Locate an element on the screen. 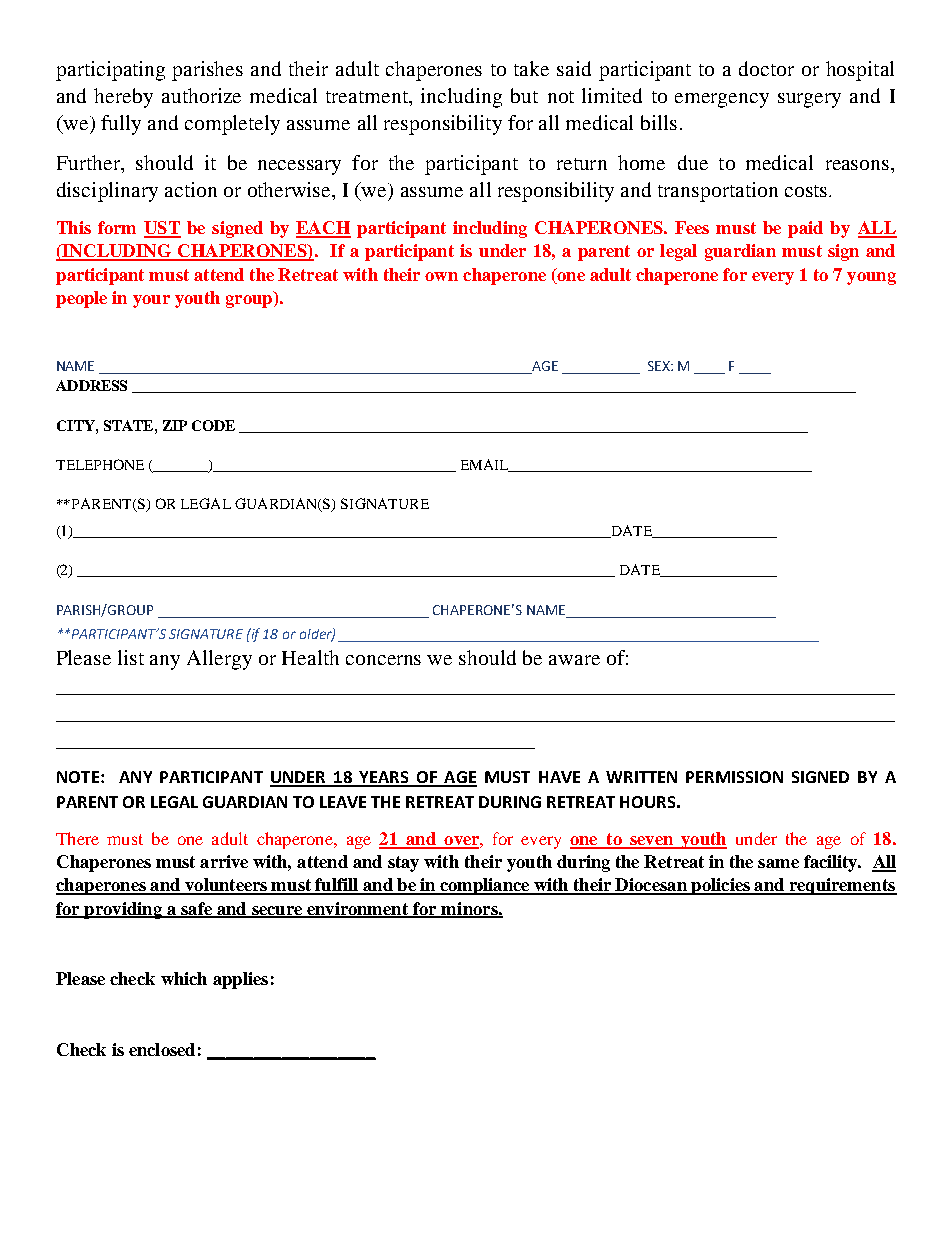 This screenshot has height=1233, width=952. surgery is located at coordinates (809, 100).
